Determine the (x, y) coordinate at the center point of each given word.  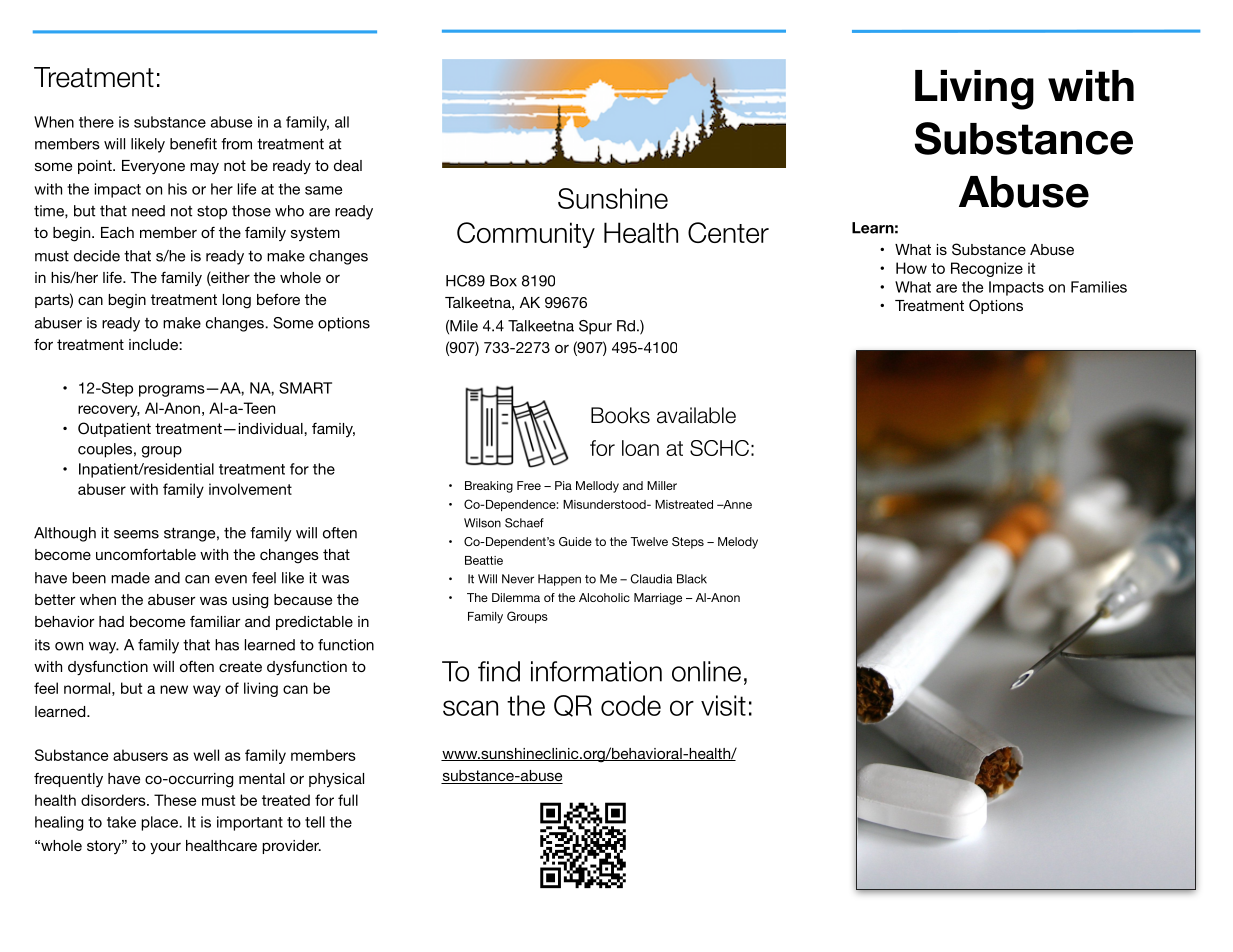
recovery (109, 411)
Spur (595, 327)
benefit (193, 144)
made (130, 578)
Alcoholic (604, 597)
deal (348, 165)
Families (1099, 287)
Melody (738, 543)
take (121, 822)
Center (728, 232)
